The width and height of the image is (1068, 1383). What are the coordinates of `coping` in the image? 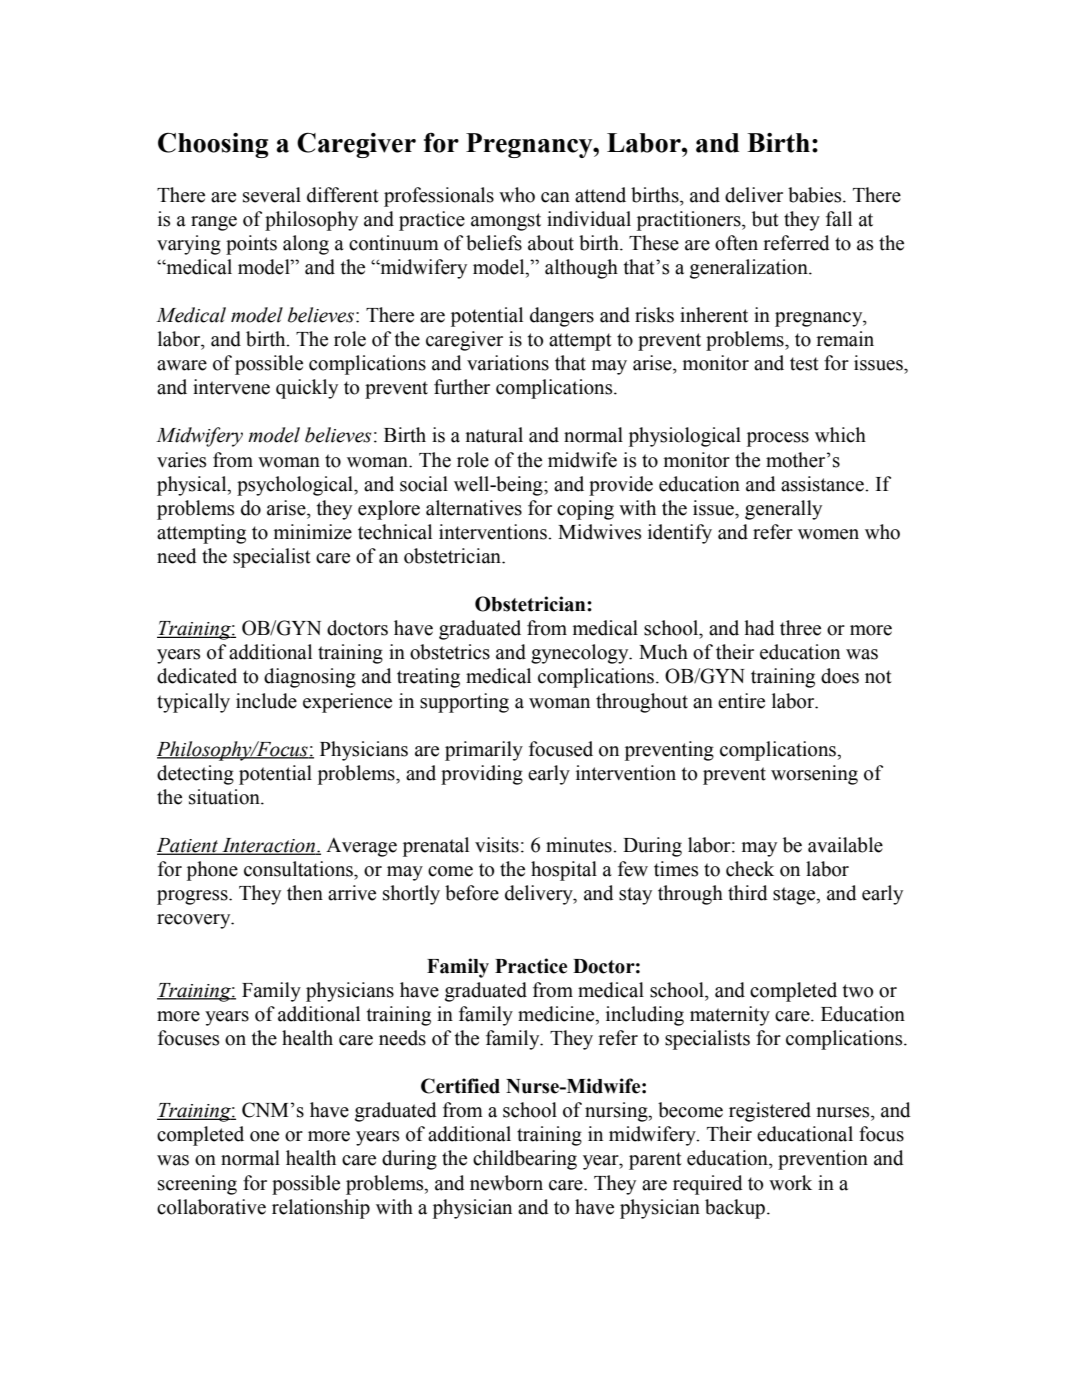 It's located at (585, 510).
